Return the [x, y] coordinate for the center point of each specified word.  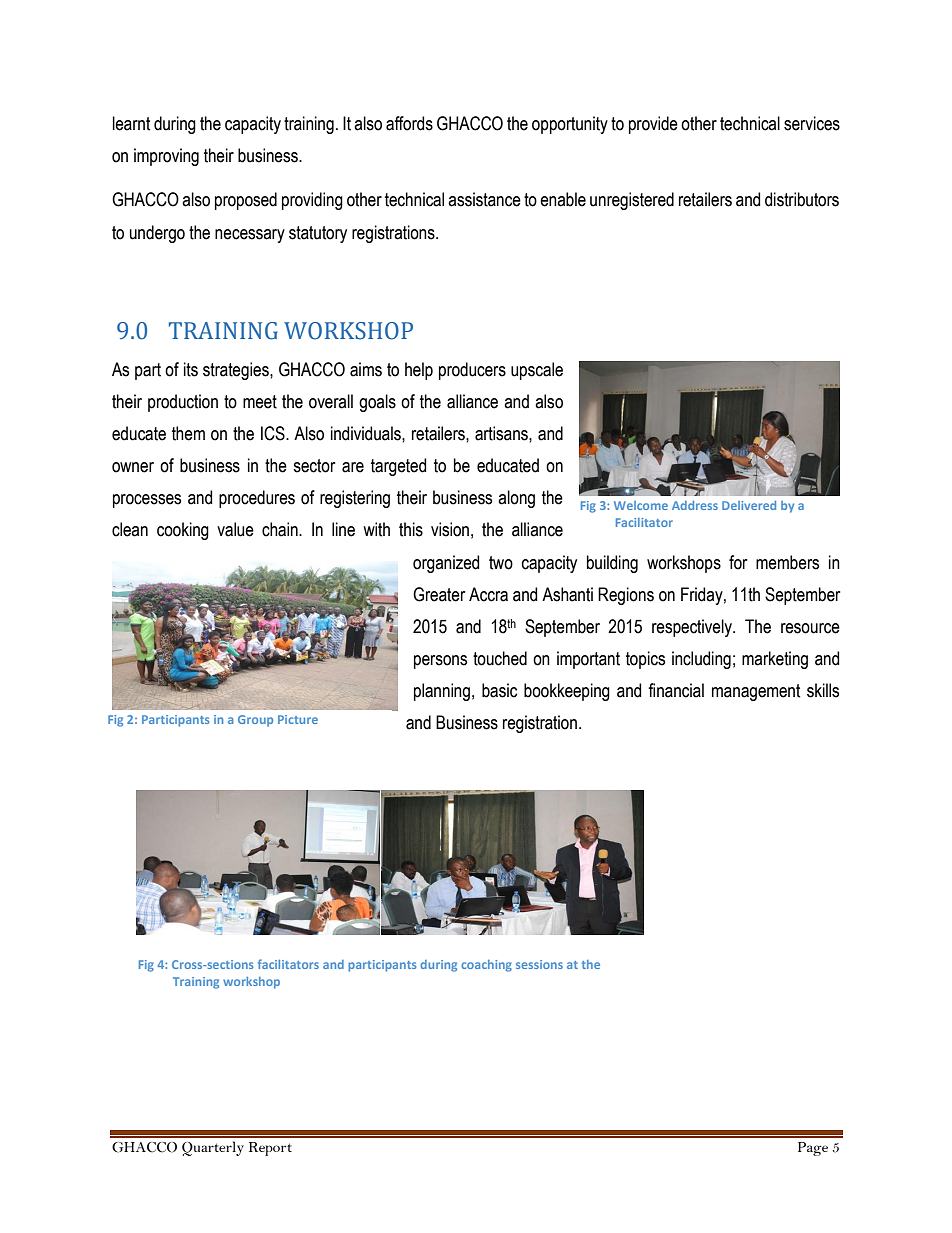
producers [472, 371]
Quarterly [213, 1148]
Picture [298, 719]
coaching [486, 966]
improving [166, 157]
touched [500, 658]
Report [270, 1149]
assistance [484, 199]
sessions [539, 964]
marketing [775, 660]
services [812, 123]
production [183, 403]
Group [255, 721]
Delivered [749, 505]
